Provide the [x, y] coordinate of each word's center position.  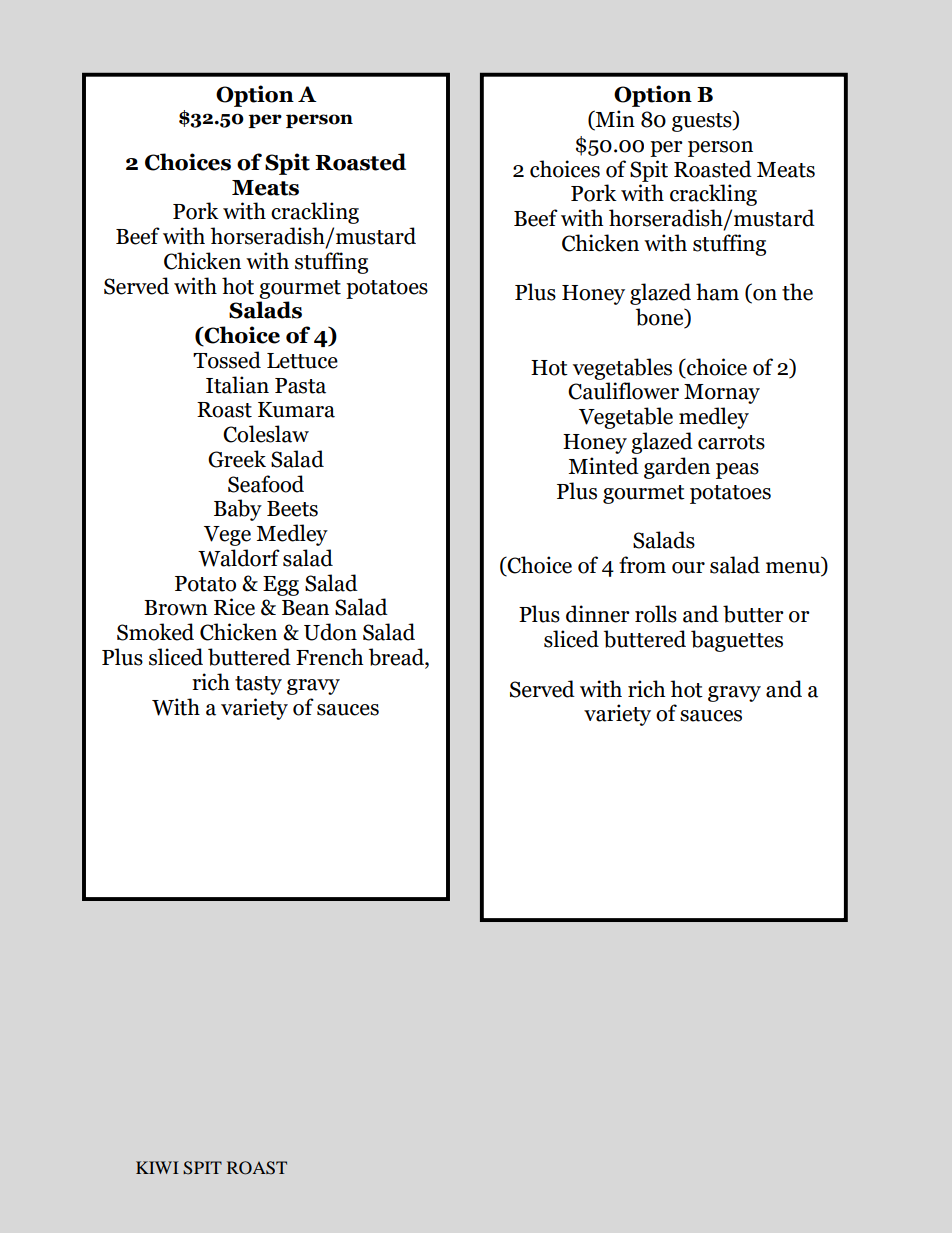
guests [703, 121]
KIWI [157, 1167]
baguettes [737, 641]
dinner [598, 614]
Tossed [227, 360]
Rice [234, 607]
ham [717, 292]
